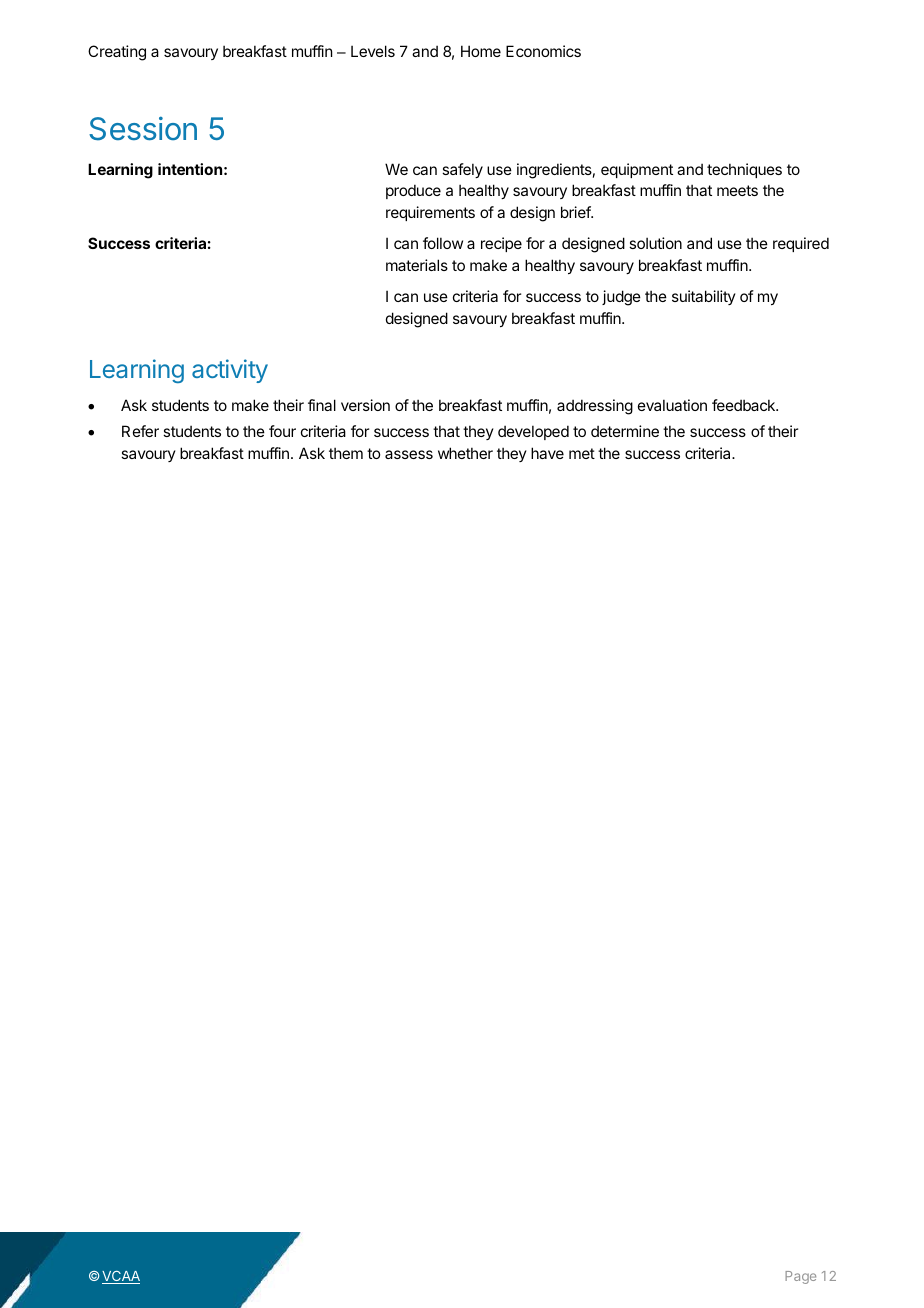 This page has width=924, height=1308. What do you see at coordinates (121, 1277) in the page?
I see `VCAA` at bounding box center [121, 1277].
